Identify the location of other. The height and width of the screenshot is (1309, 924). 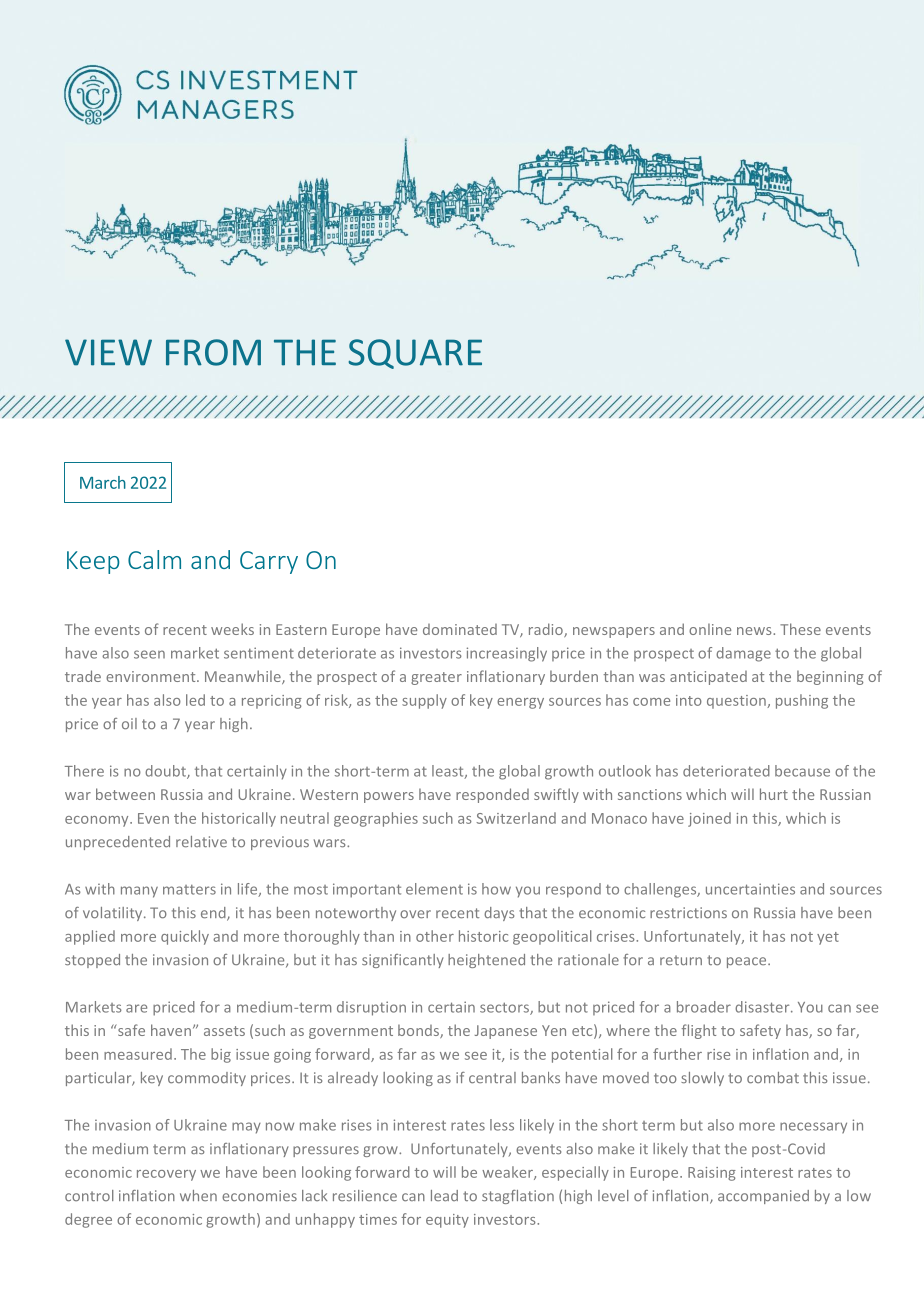
(435, 936).
